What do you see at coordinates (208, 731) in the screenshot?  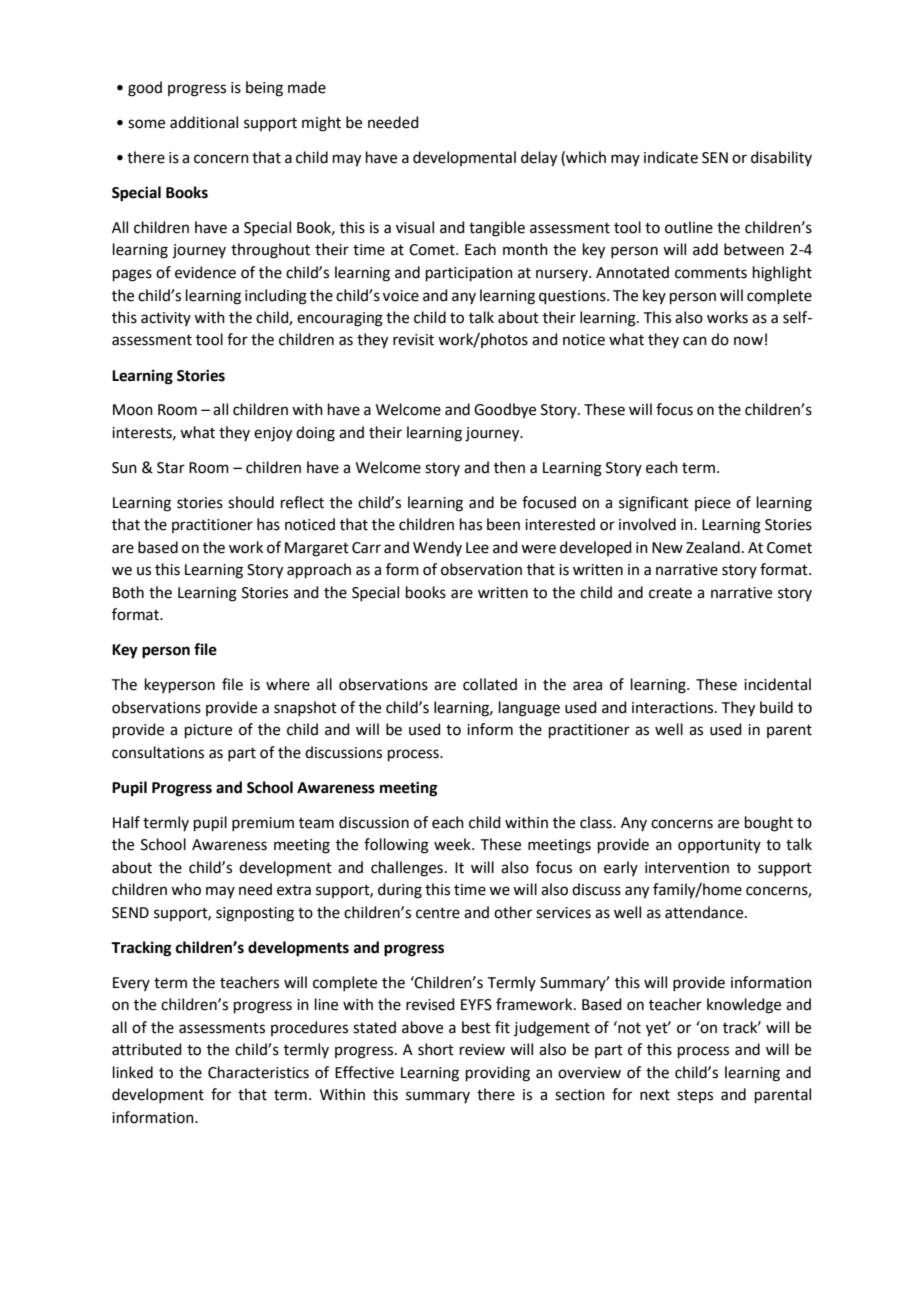 I see `picture` at bounding box center [208, 731].
